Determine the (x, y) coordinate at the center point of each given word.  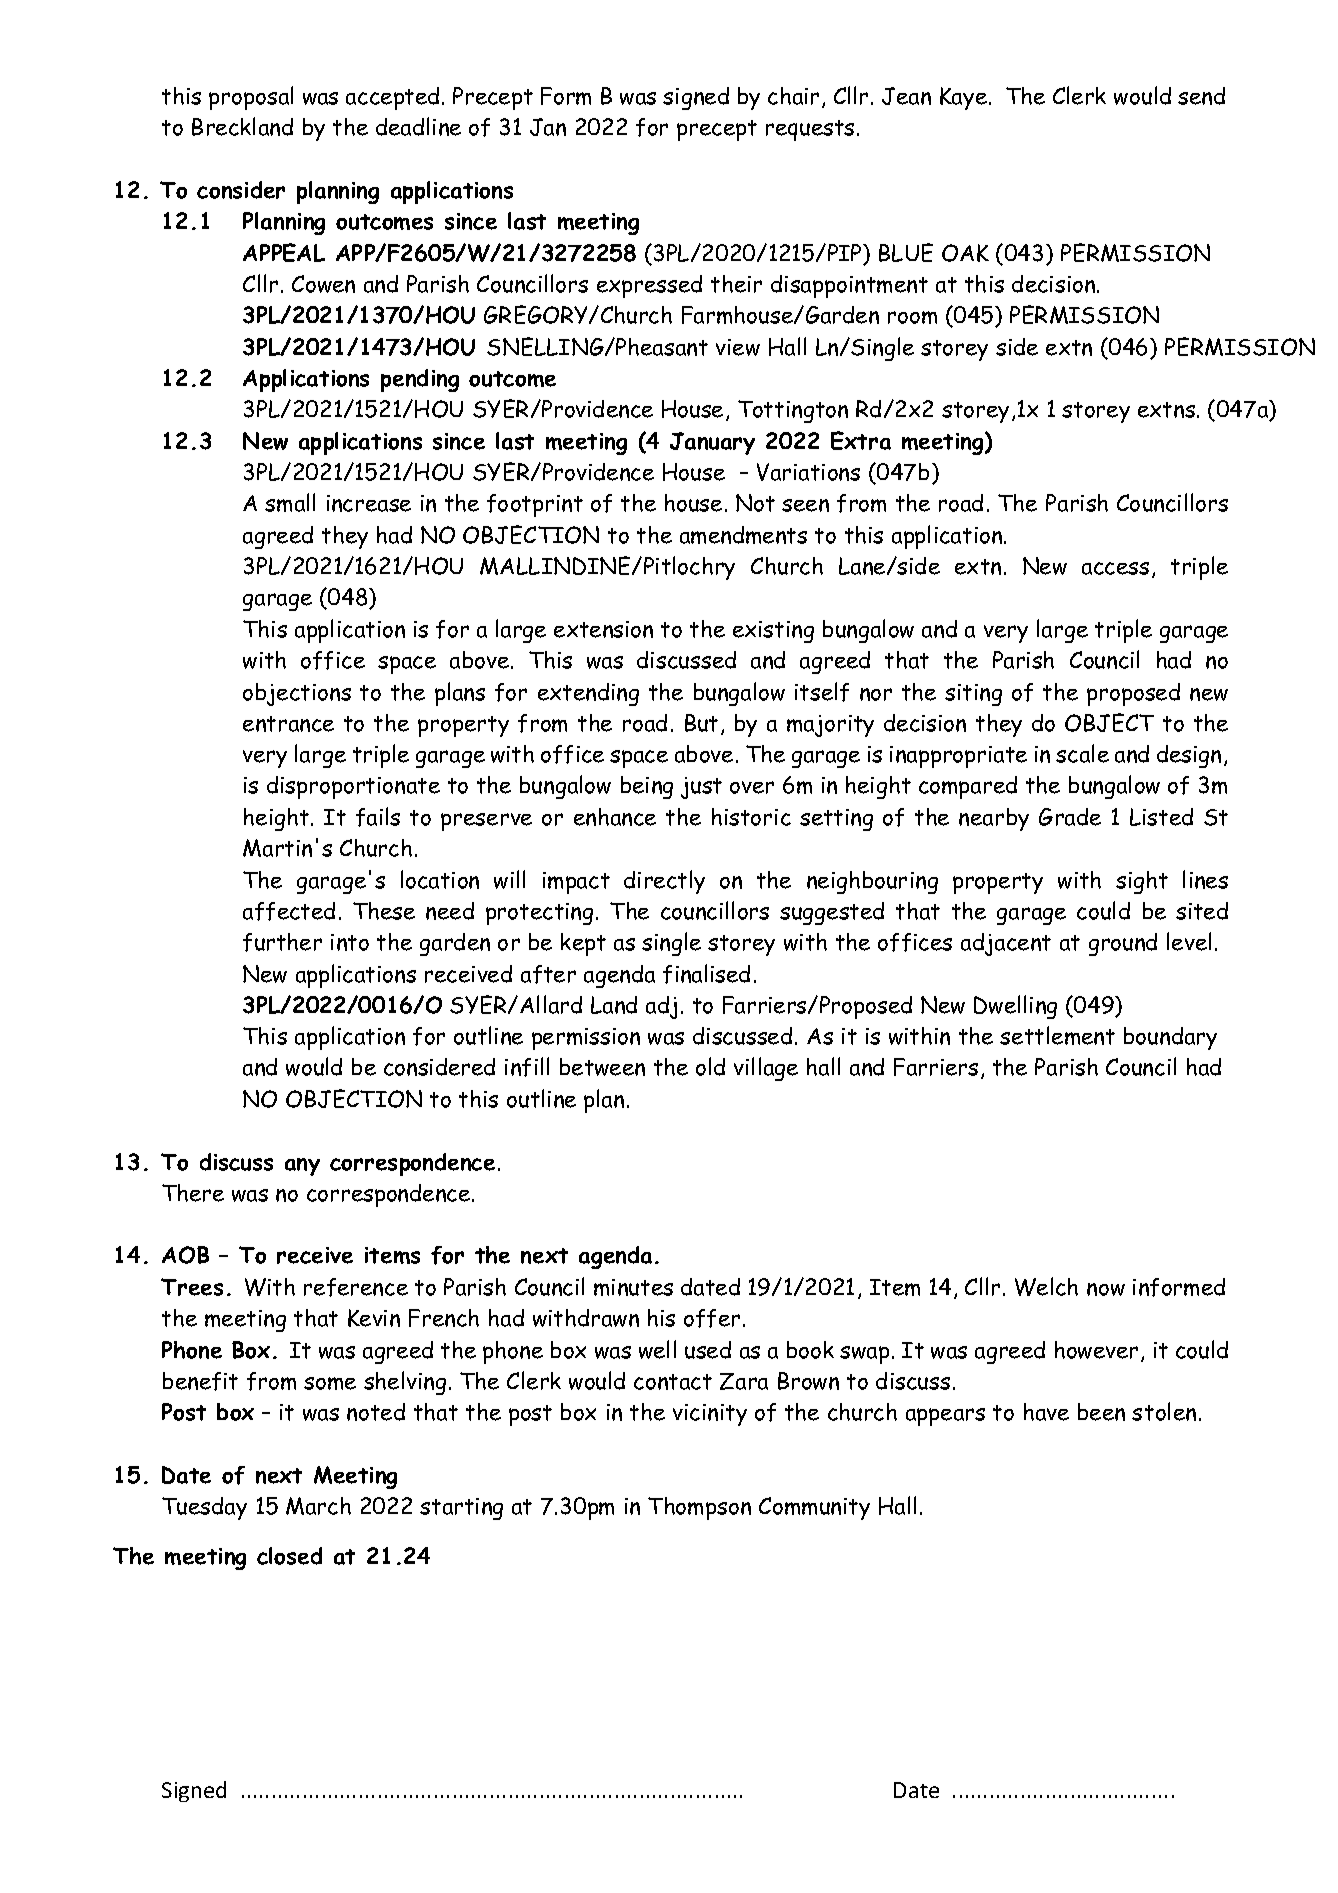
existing (773, 632)
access (1115, 568)
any (302, 1167)
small (290, 502)
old (710, 1066)
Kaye (963, 98)
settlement (1057, 1035)
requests (810, 130)
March (318, 1506)
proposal (251, 98)
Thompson (699, 1508)
